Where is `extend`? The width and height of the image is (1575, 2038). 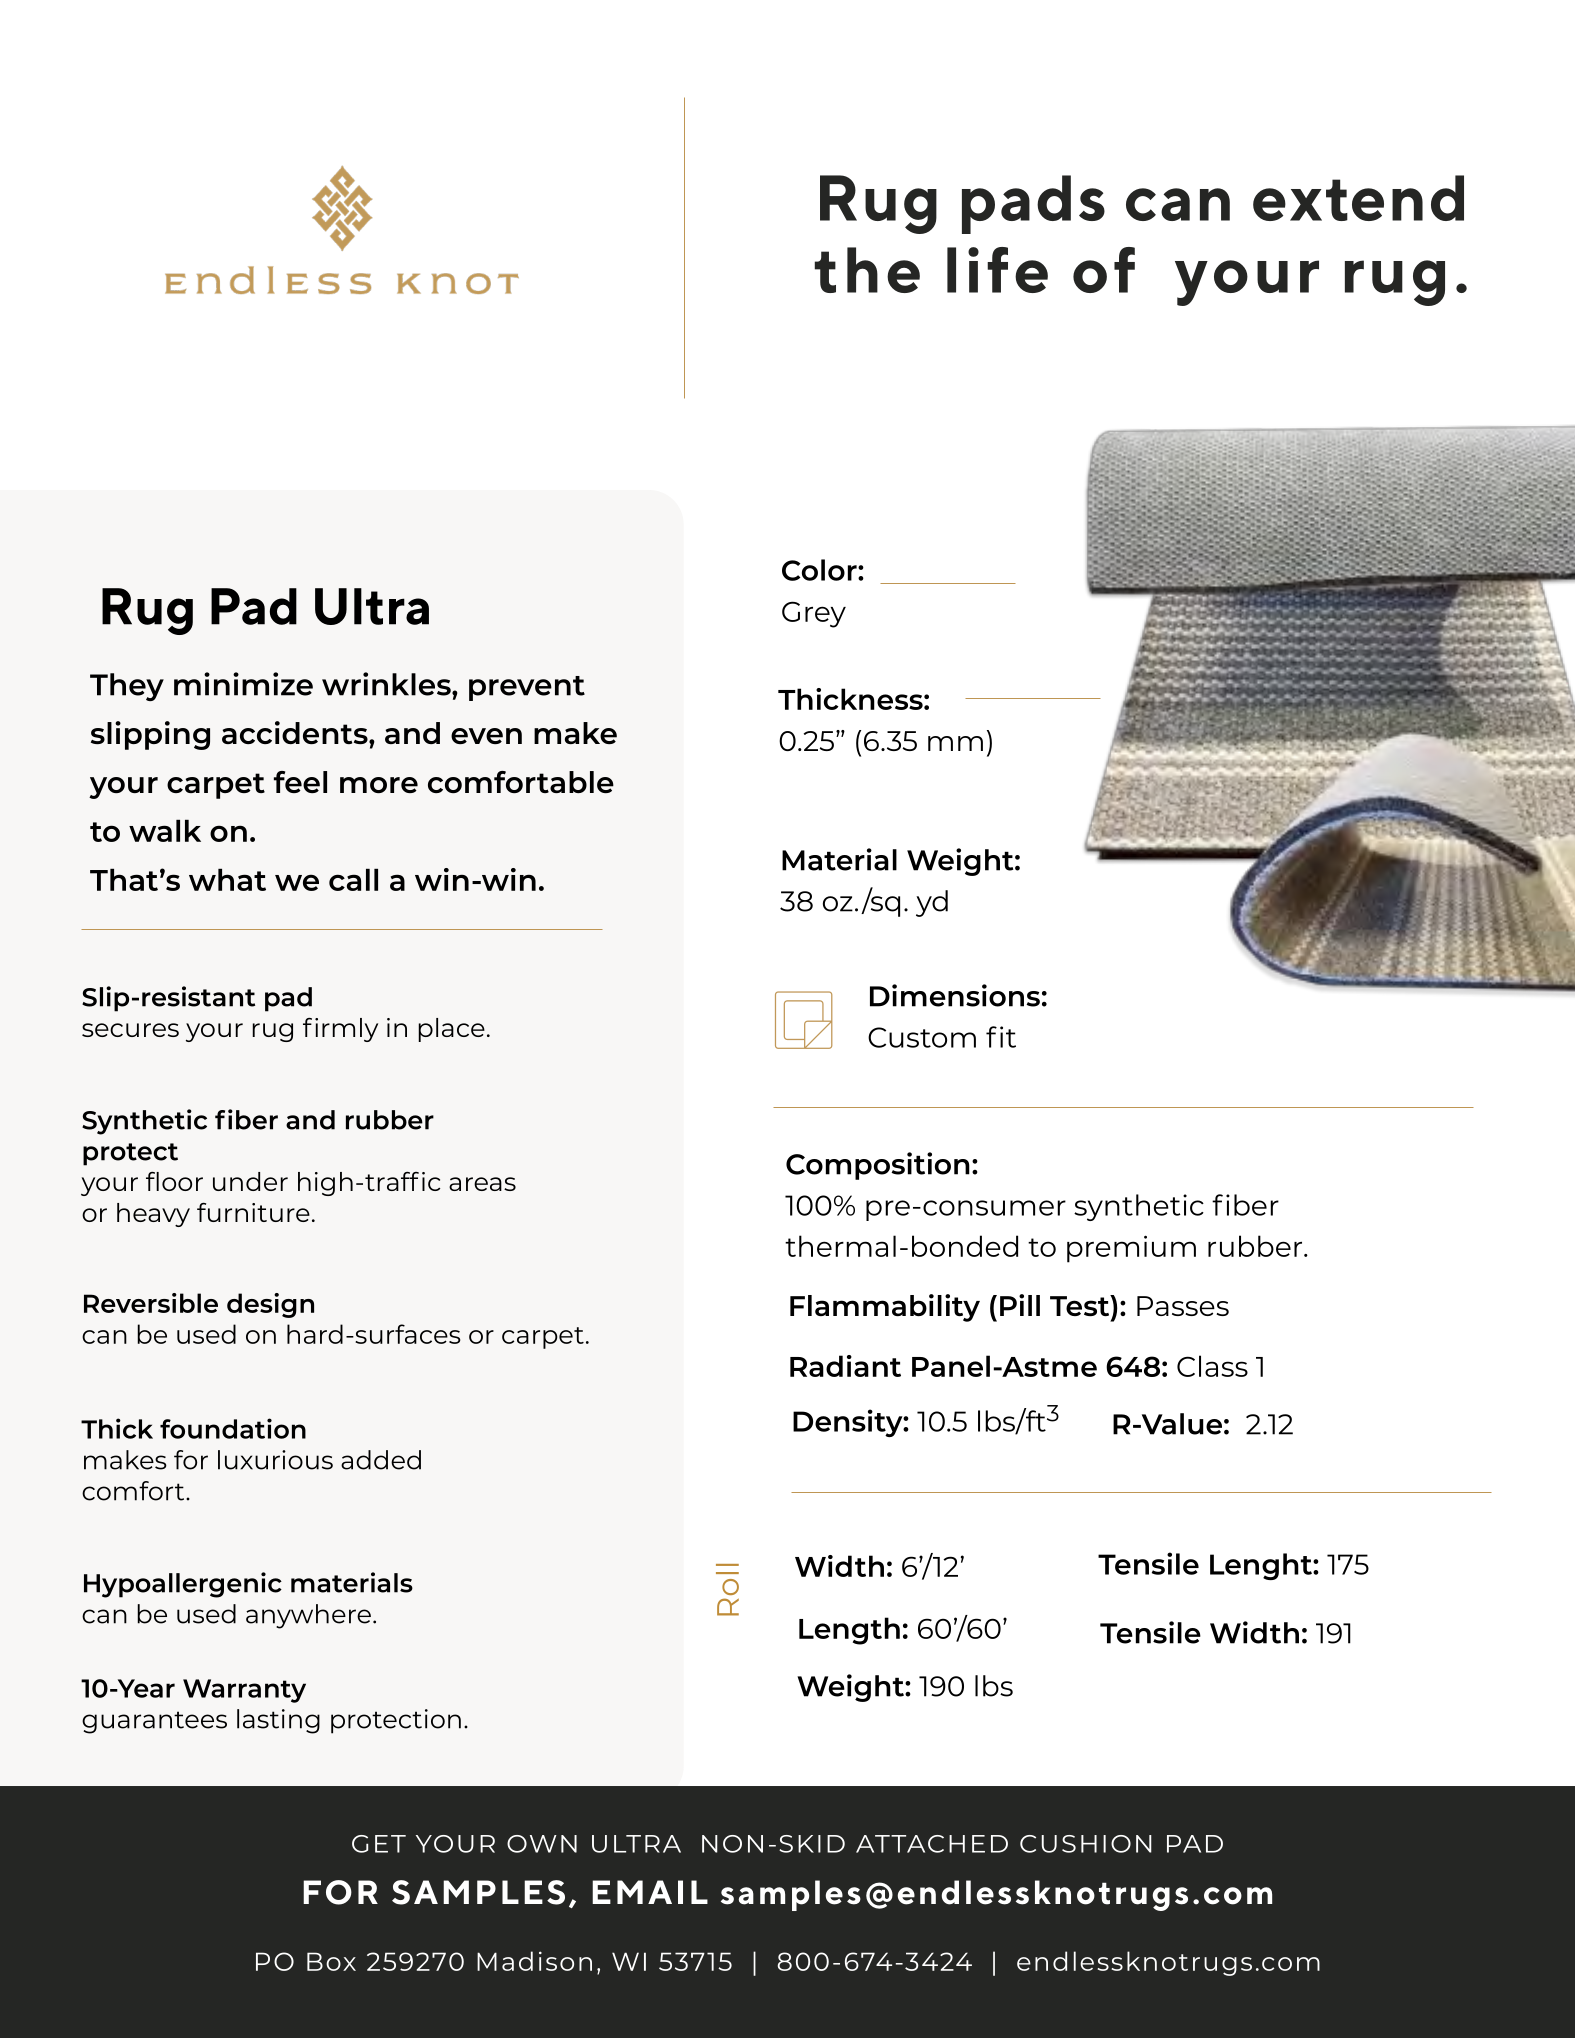 extend is located at coordinates (1358, 198).
